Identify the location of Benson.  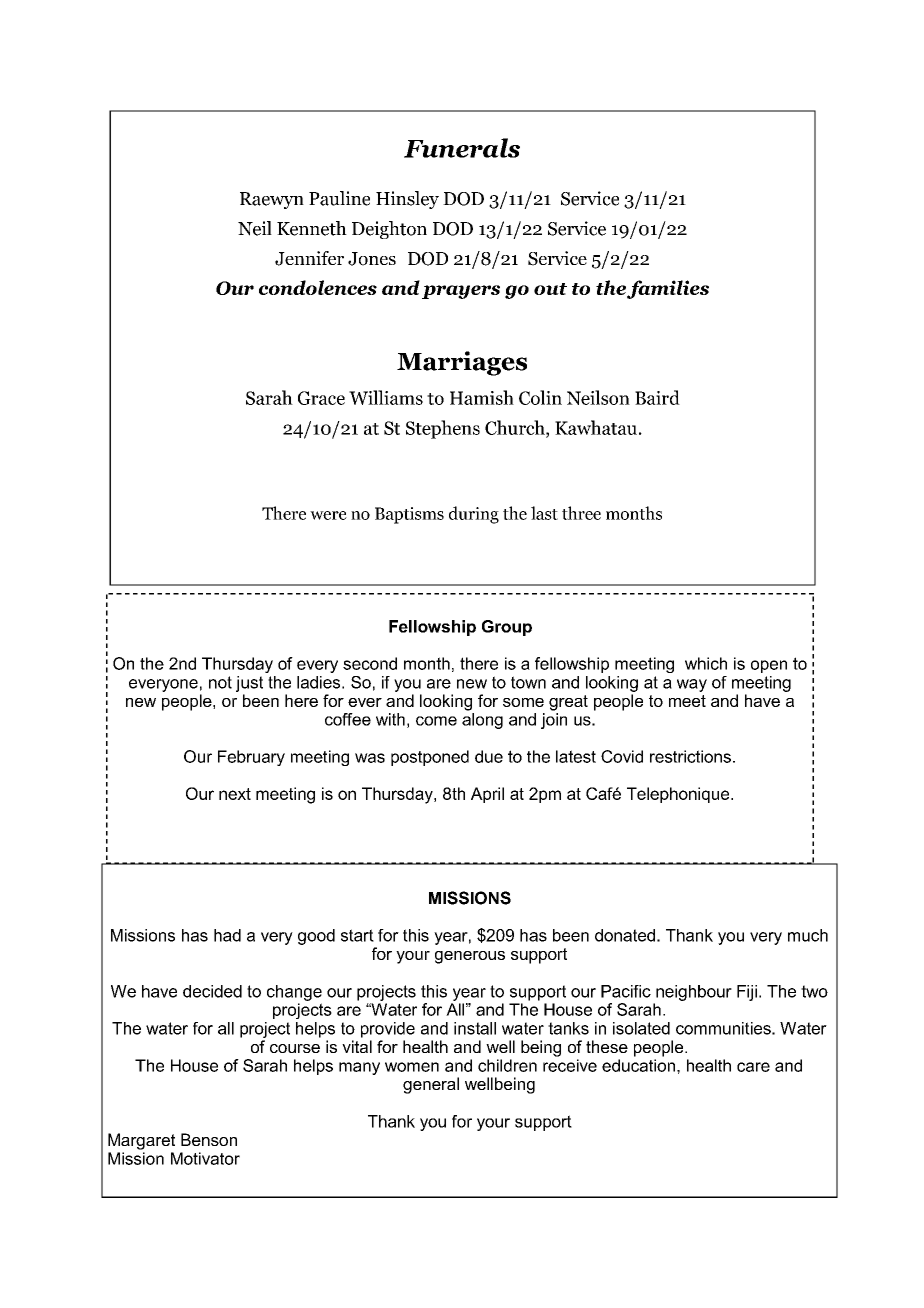
(209, 1139).
